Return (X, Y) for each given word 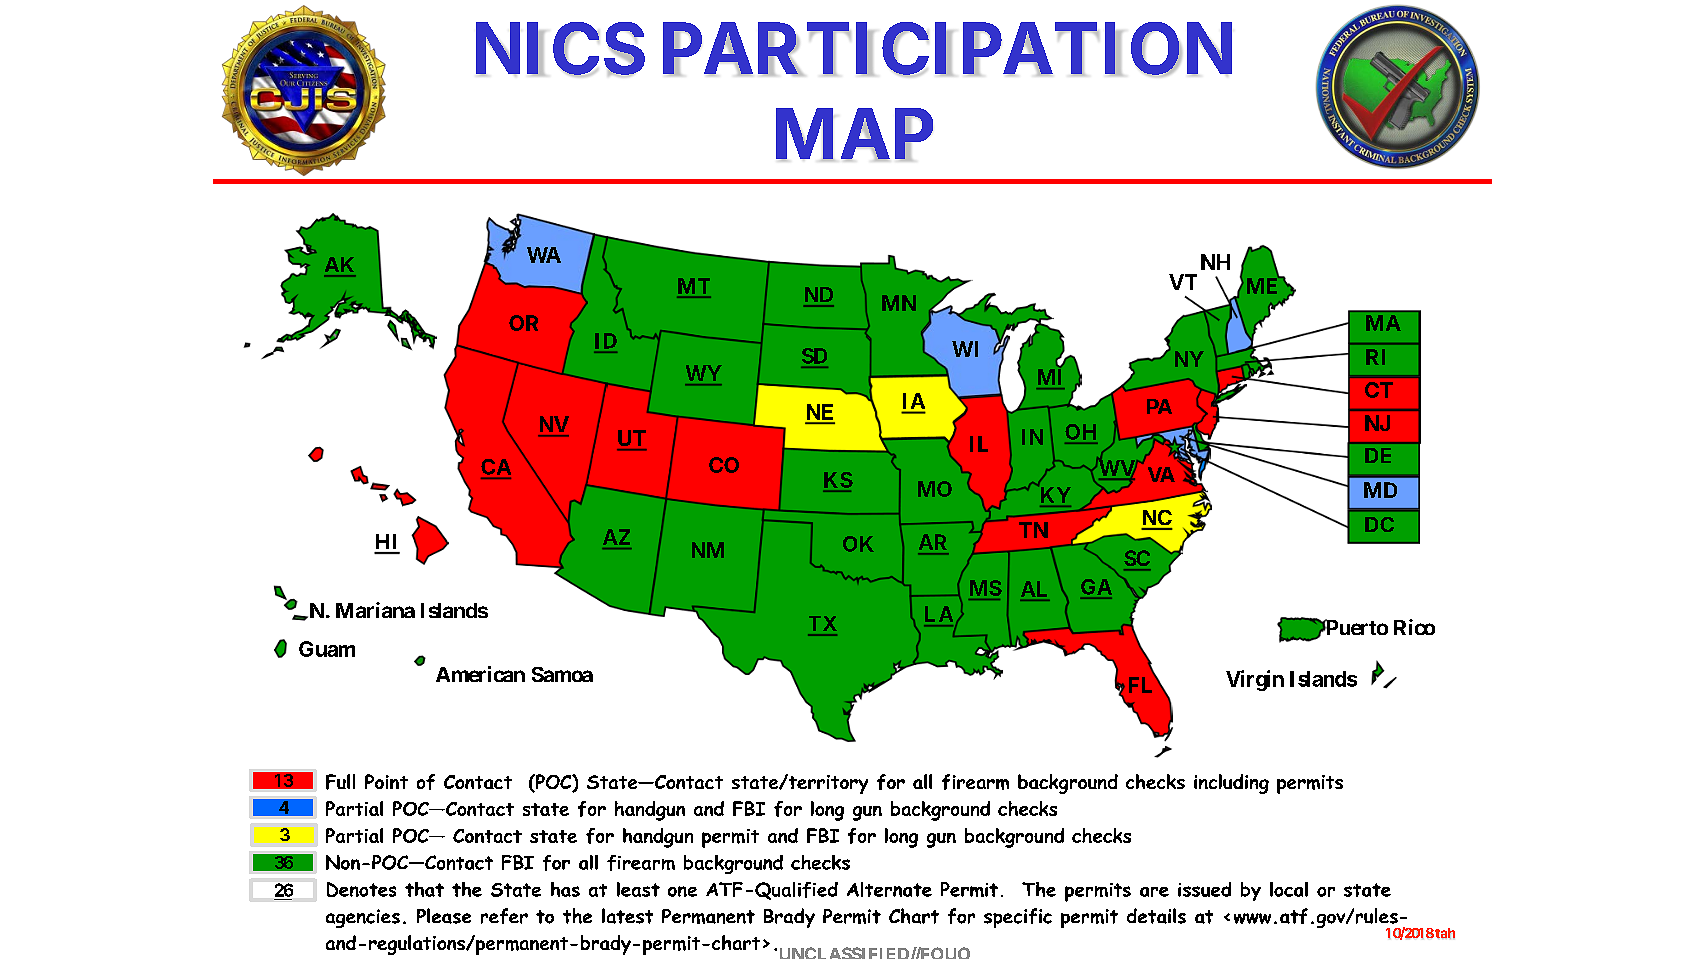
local (1289, 889)
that (424, 889)
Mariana (375, 610)
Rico (1414, 627)
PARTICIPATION (947, 49)
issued (1204, 889)
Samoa (562, 674)
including (1231, 784)
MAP (854, 134)
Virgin (1255, 680)
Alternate (889, 889)
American (480, 674)
